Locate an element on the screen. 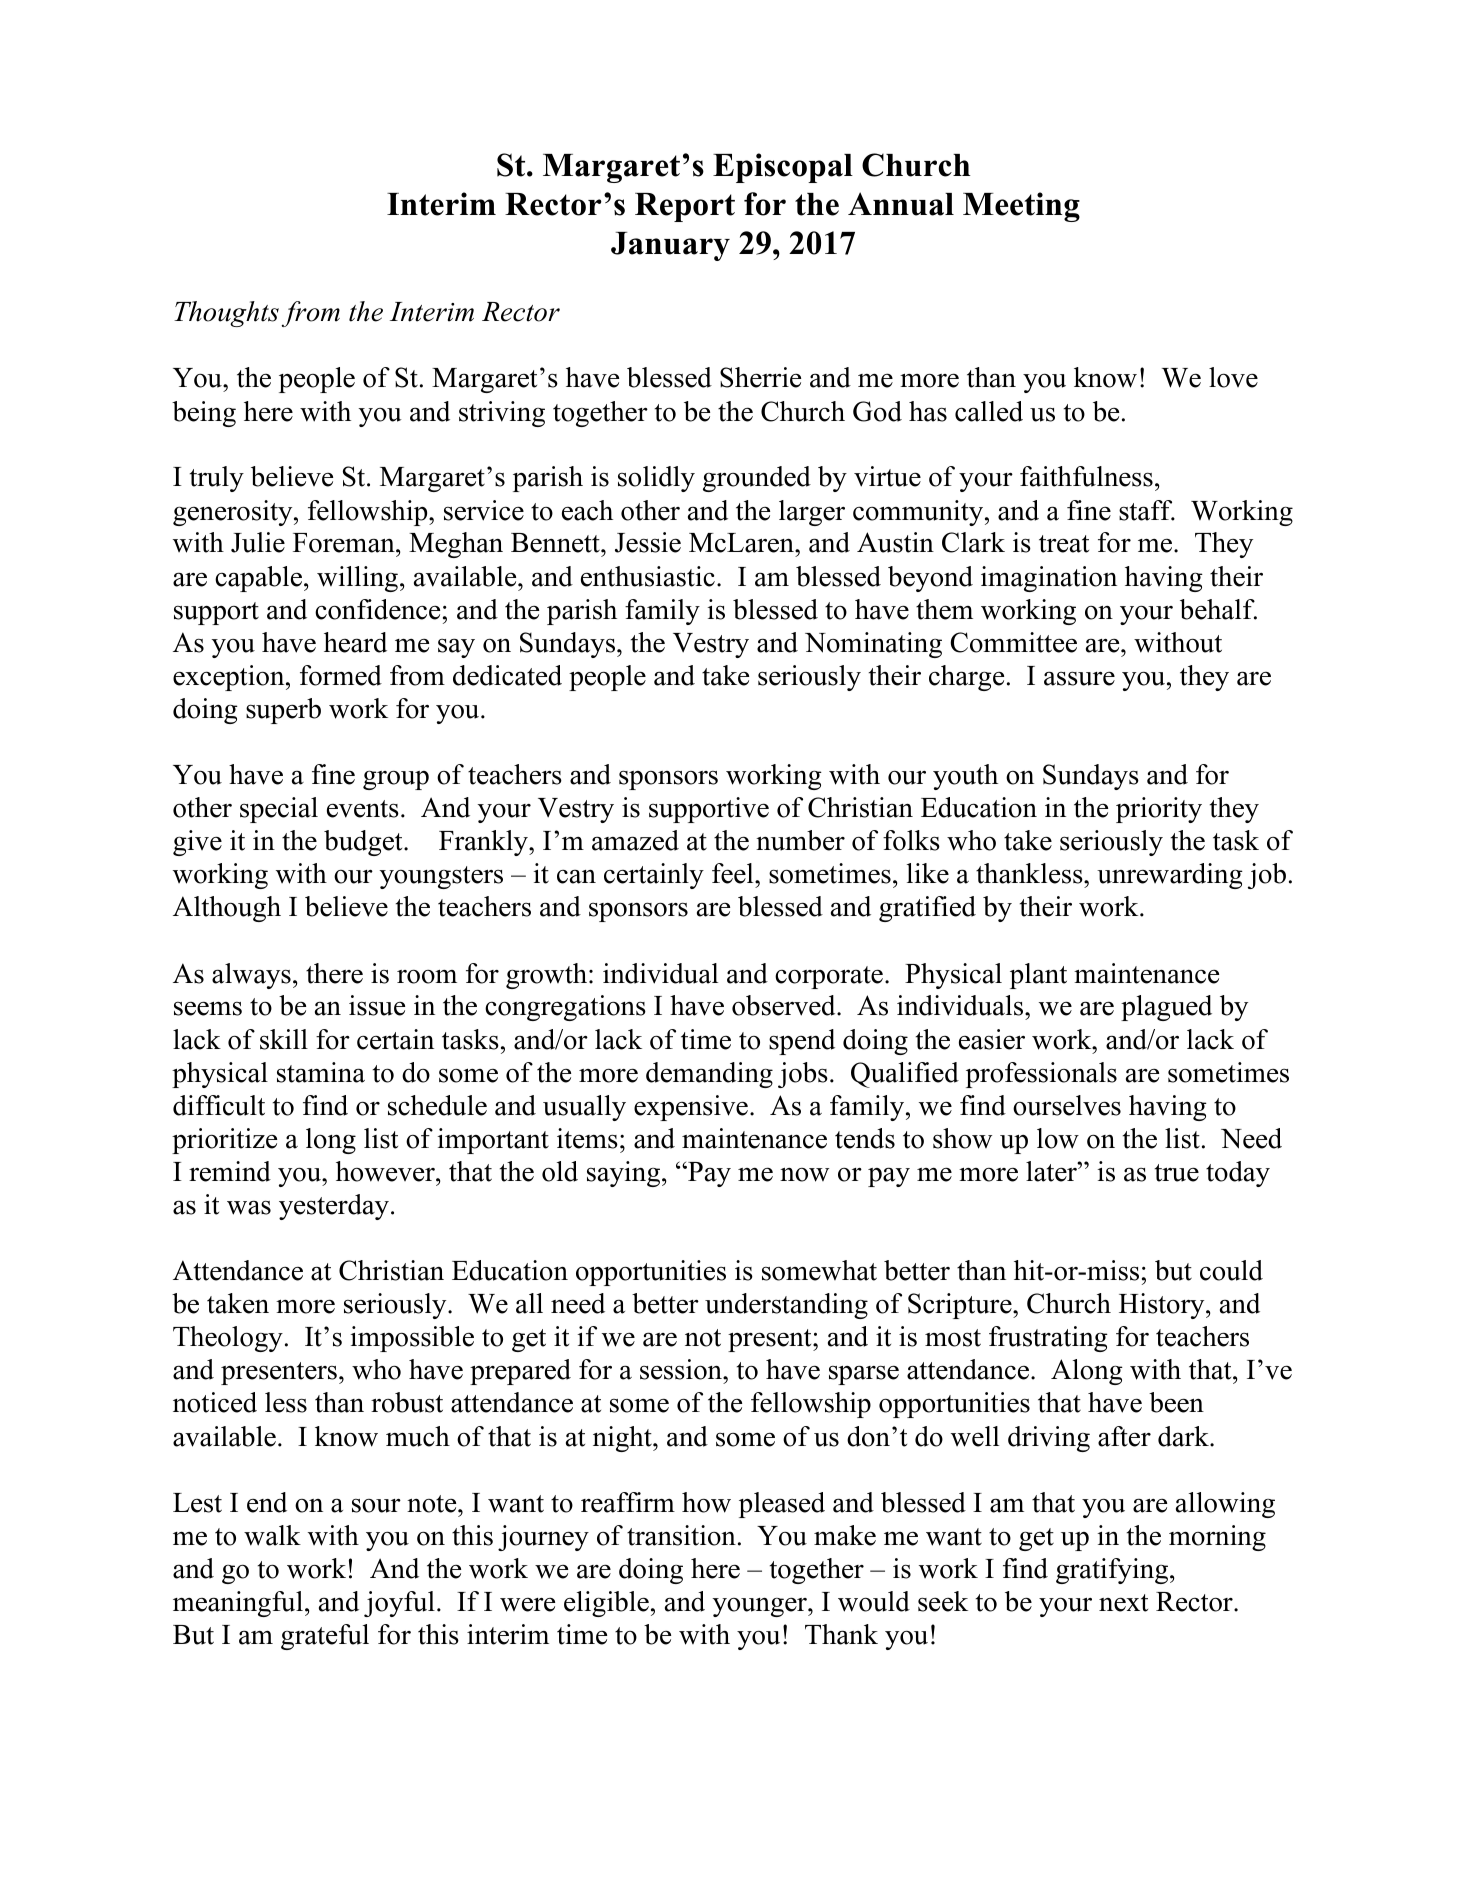 The image size is (1467, 1898). impossible is located at coordinates (412, 1339).
